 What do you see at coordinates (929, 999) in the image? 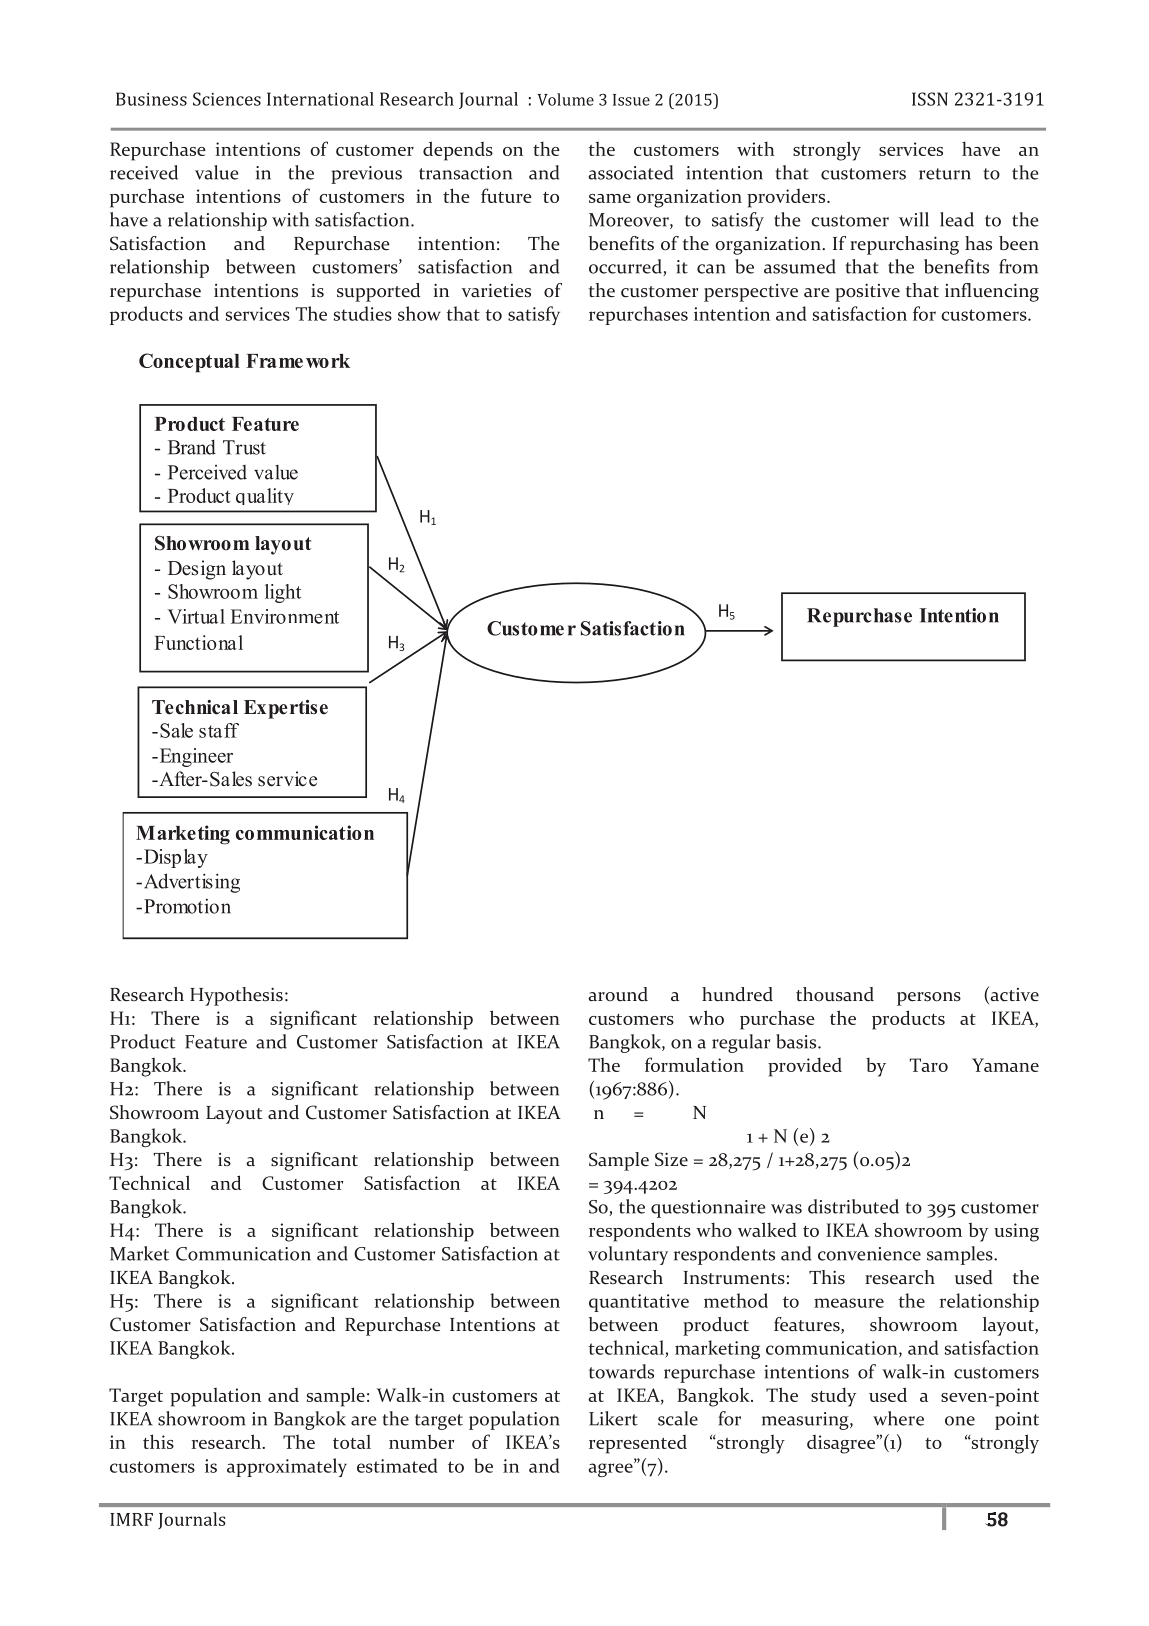
I see `persons` at bounding box center [929, 999].
